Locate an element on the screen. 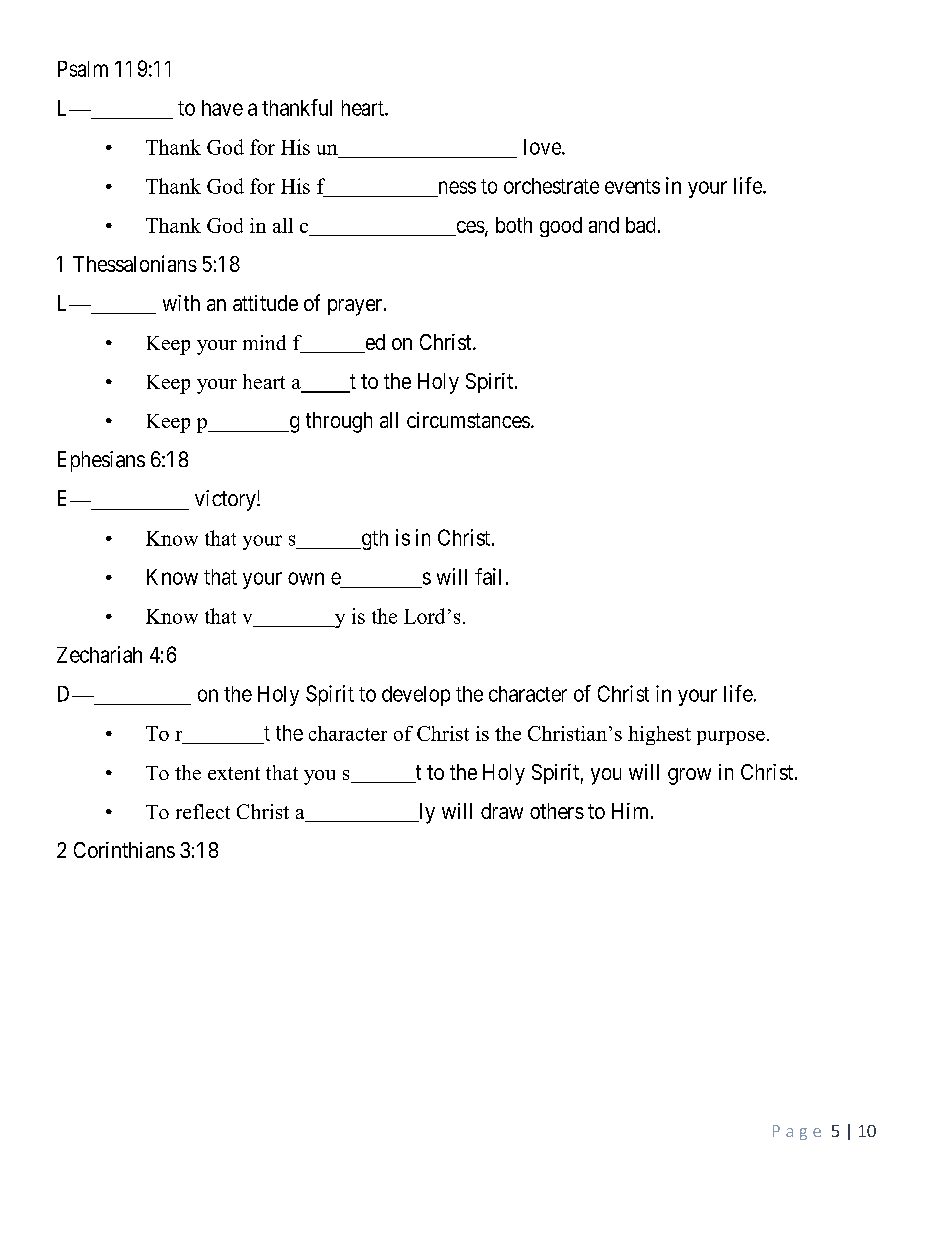 This screenshot has width=952, height=1233. prayer is located at coordinates (355, 307).
